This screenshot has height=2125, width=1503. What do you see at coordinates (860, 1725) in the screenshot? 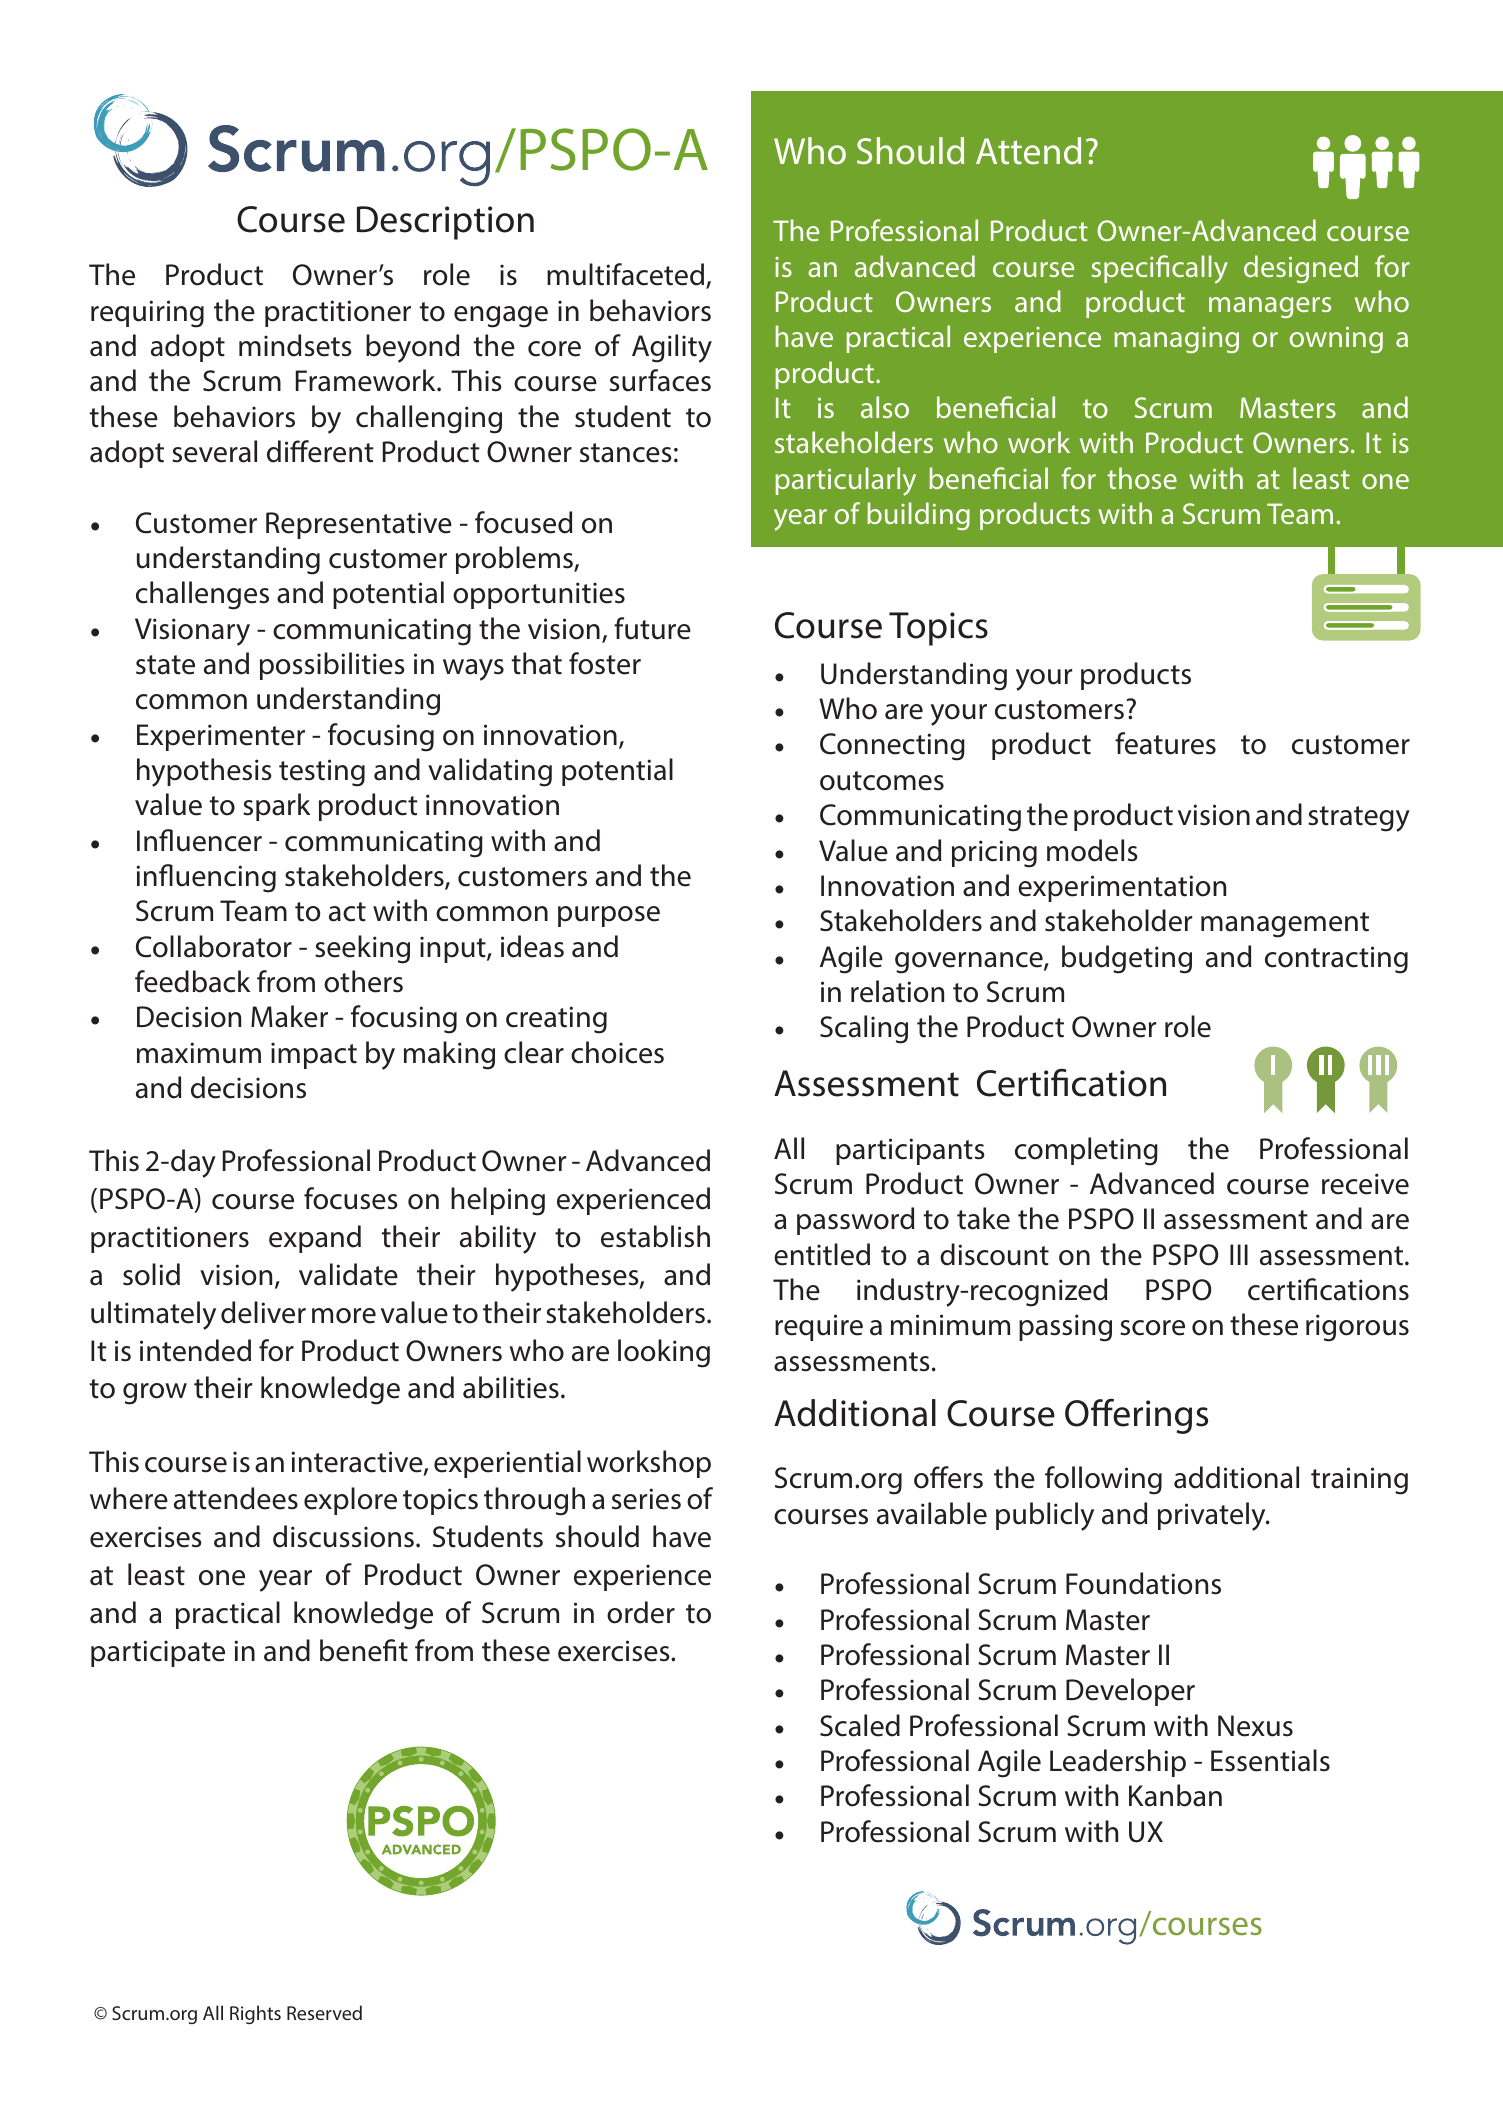
I see `Scaled` at bounding box center [860, 1725].
